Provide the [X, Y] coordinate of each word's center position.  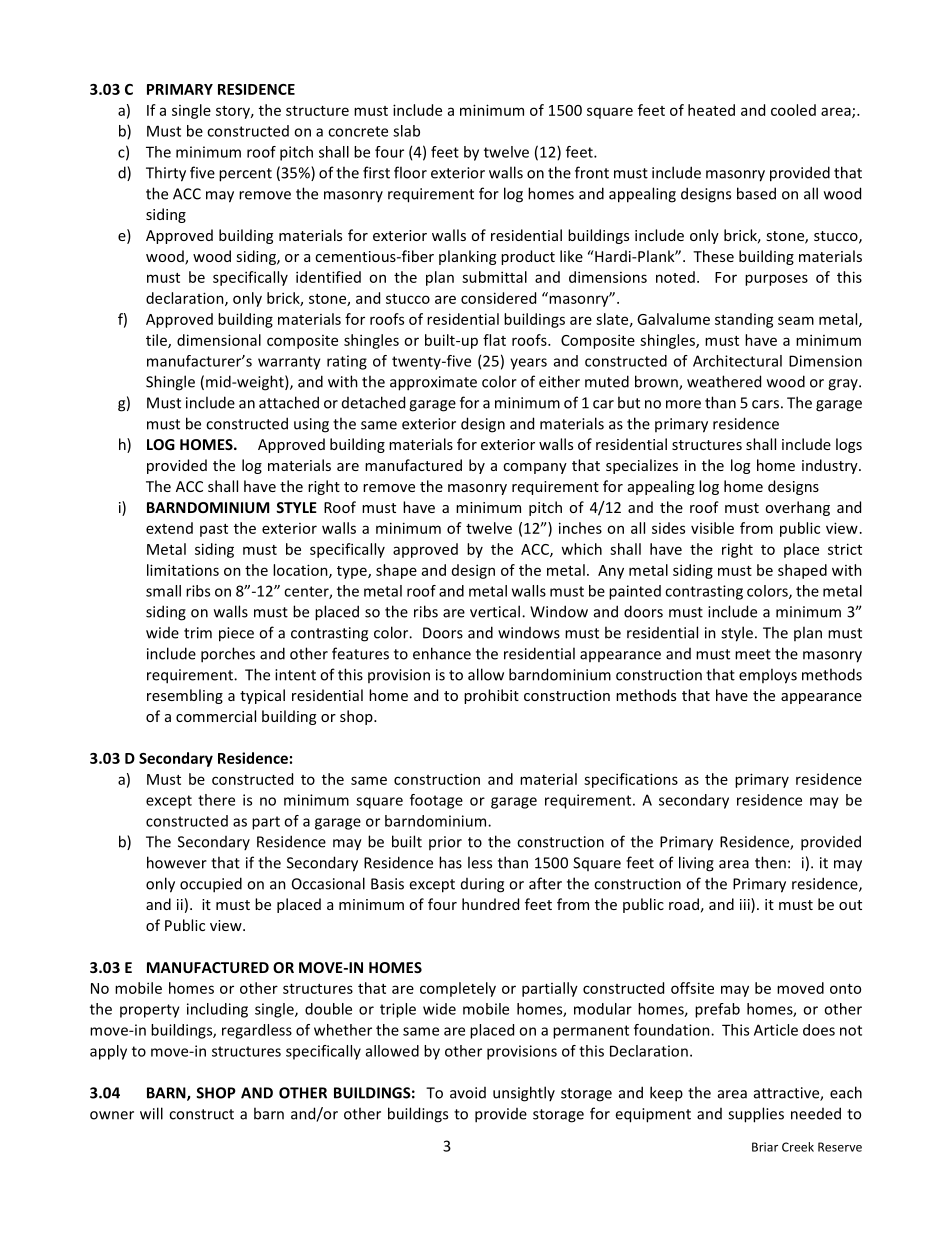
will [151, 1113]
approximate [433, 383]
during [482, 885]
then [770, 862]
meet [753, 654]
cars [765, 404]
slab [406, 131]
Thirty [166, 174]
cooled [793, 110]
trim [198, 633]
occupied [211, 885]
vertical [495, 611]
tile [157, 341]
